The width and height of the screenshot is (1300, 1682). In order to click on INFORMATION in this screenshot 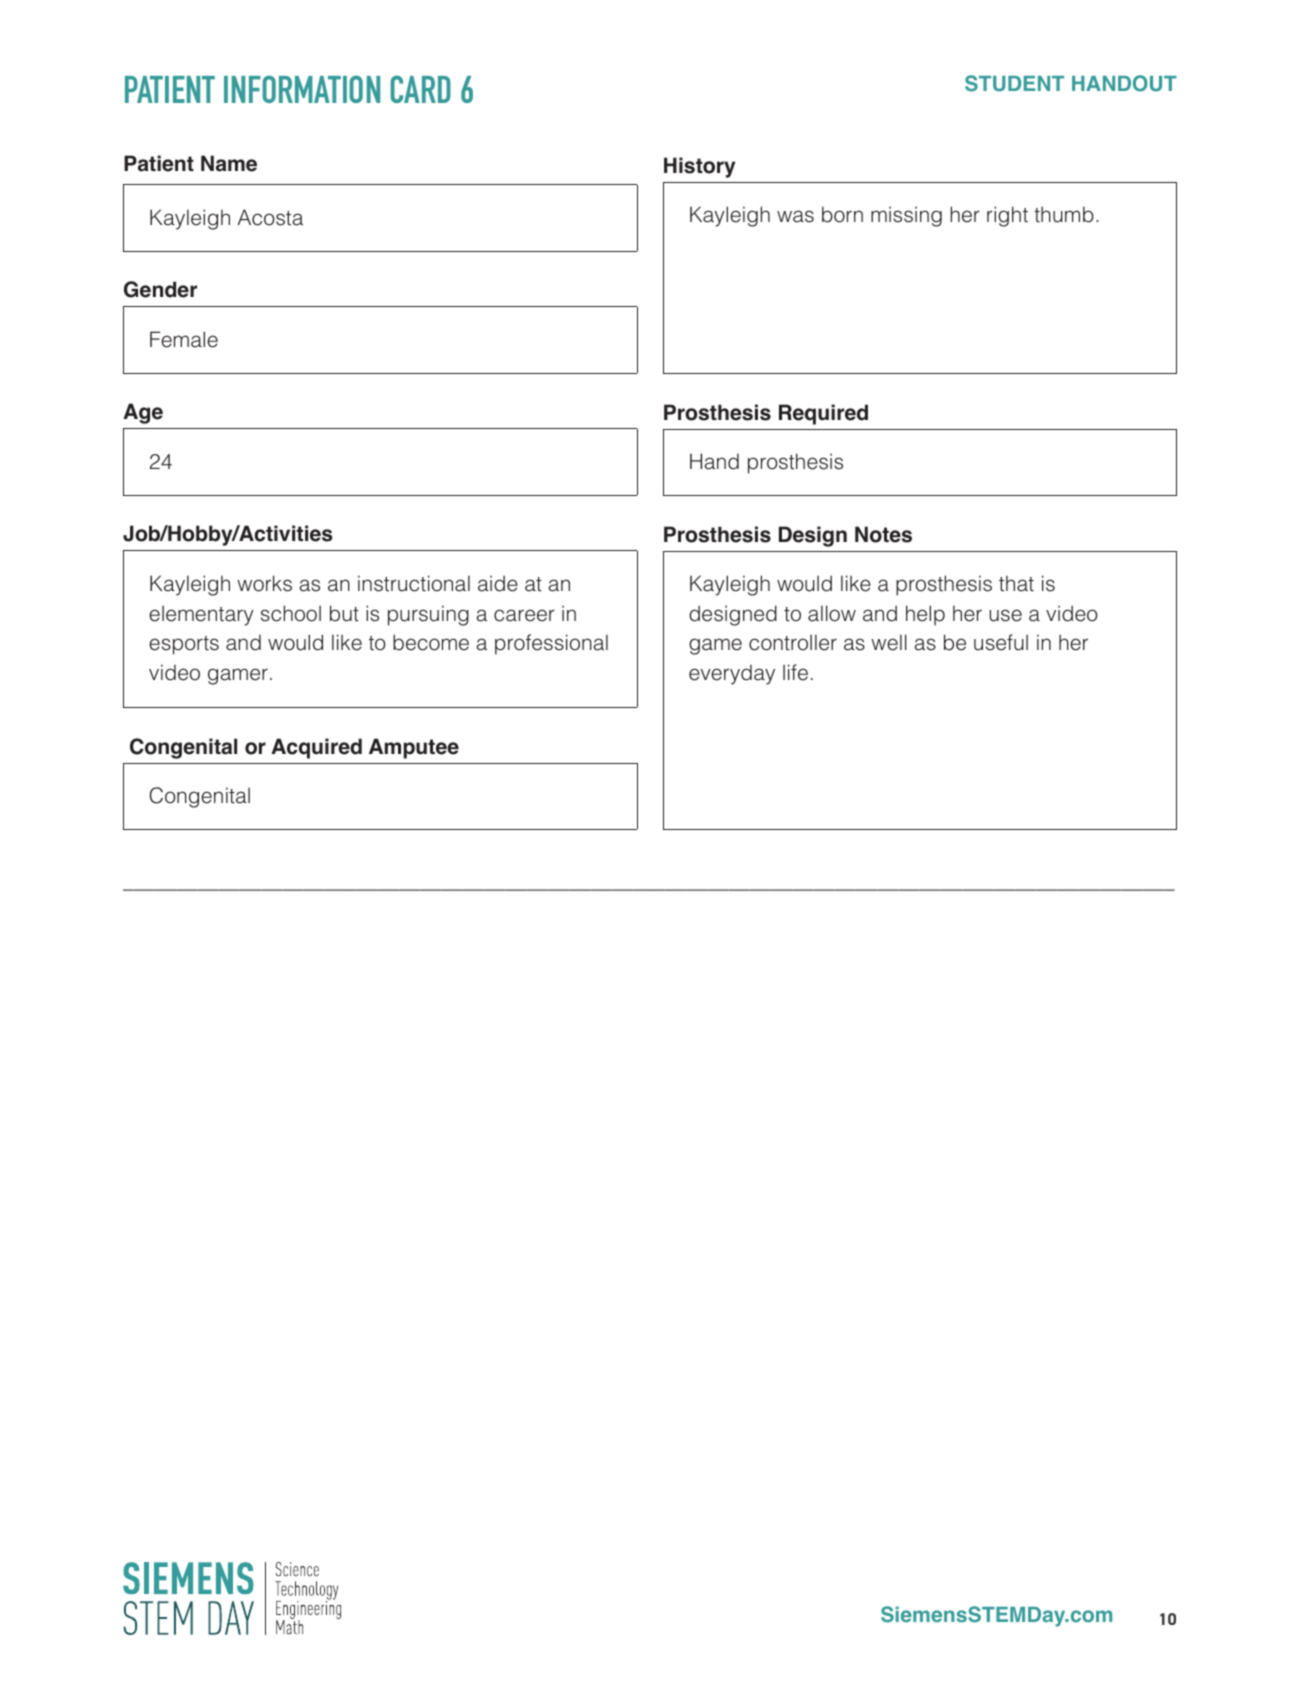, I will do `click(302, 89)`.
